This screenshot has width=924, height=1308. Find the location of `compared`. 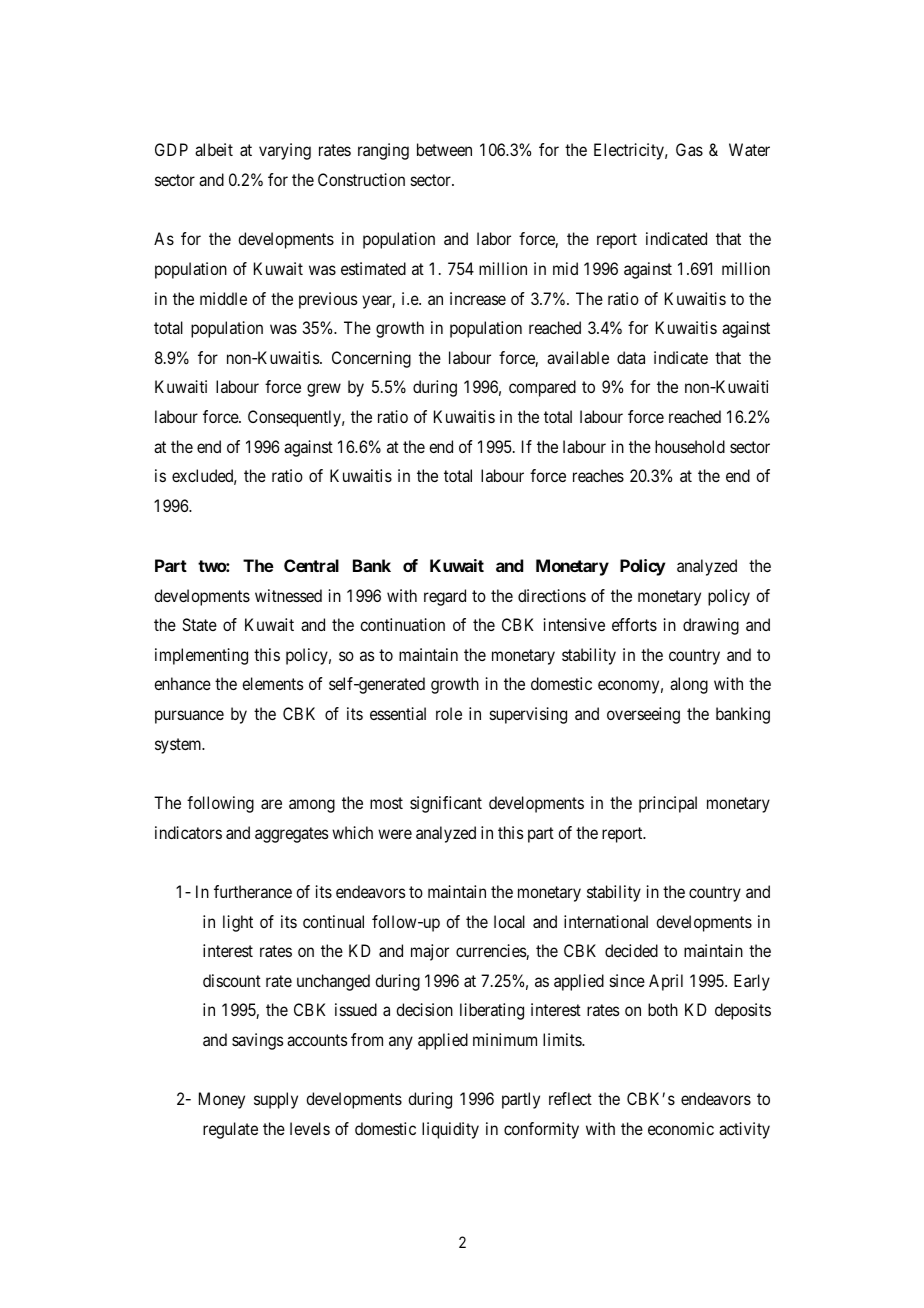

compared is located at coordinates (542, 388).
